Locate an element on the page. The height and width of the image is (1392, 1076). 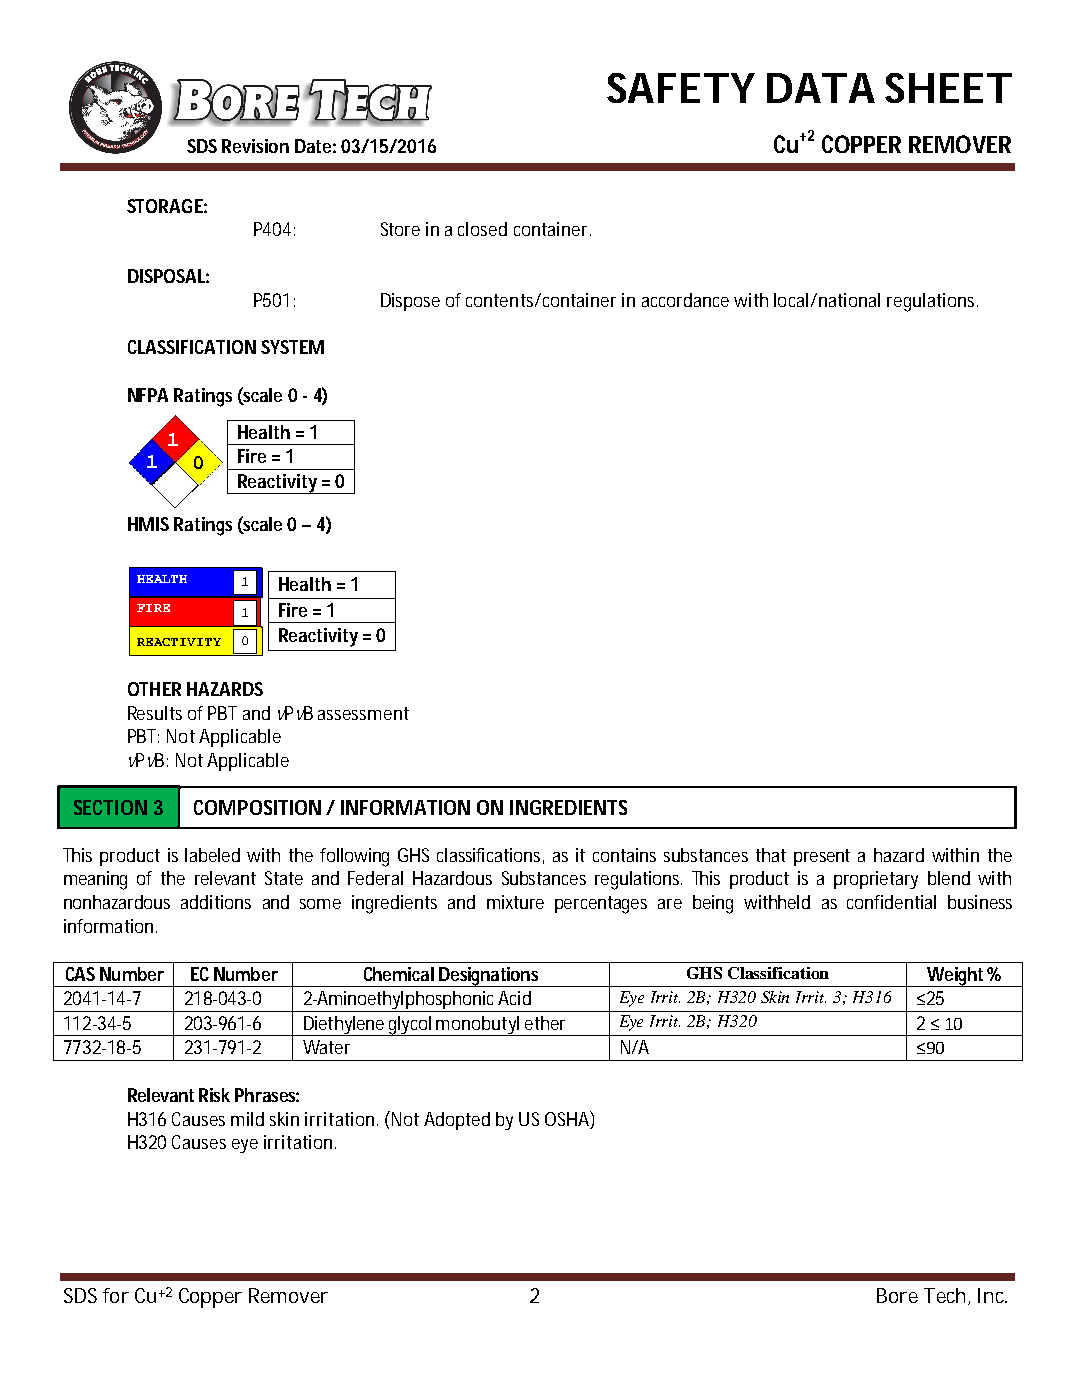
closed is located at coordinates (482, 229).
